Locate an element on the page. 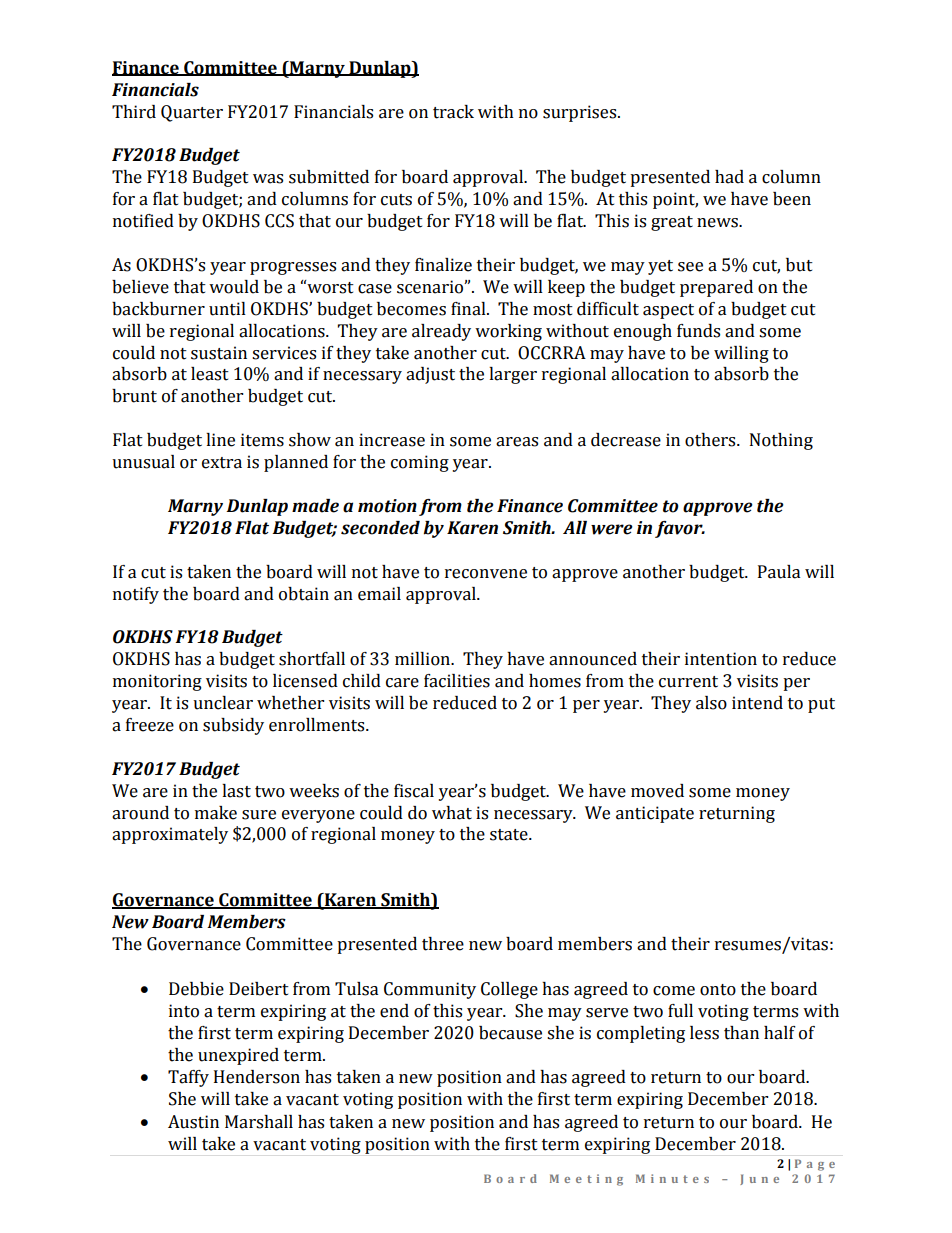 This page has height=1233, width=952. had is located at coordinates (729, 177).
